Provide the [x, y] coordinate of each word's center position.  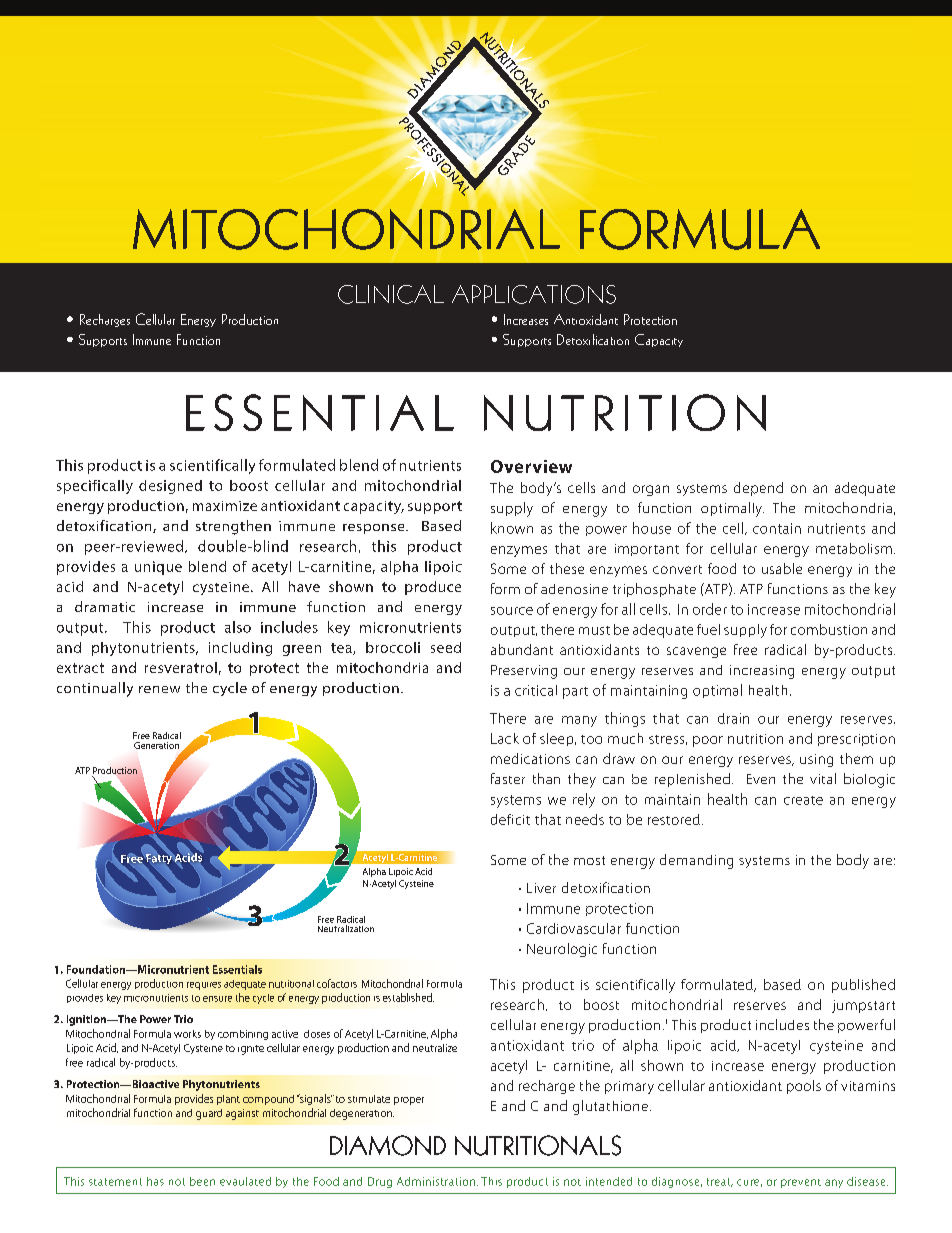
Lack [505, 738]
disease [867, 1181]
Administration [436, 1181]
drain [733, 718]
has [155, 1181]
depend [758, 489]
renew [159, 689]
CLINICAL [391, 294]
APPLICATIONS [534, 294]
